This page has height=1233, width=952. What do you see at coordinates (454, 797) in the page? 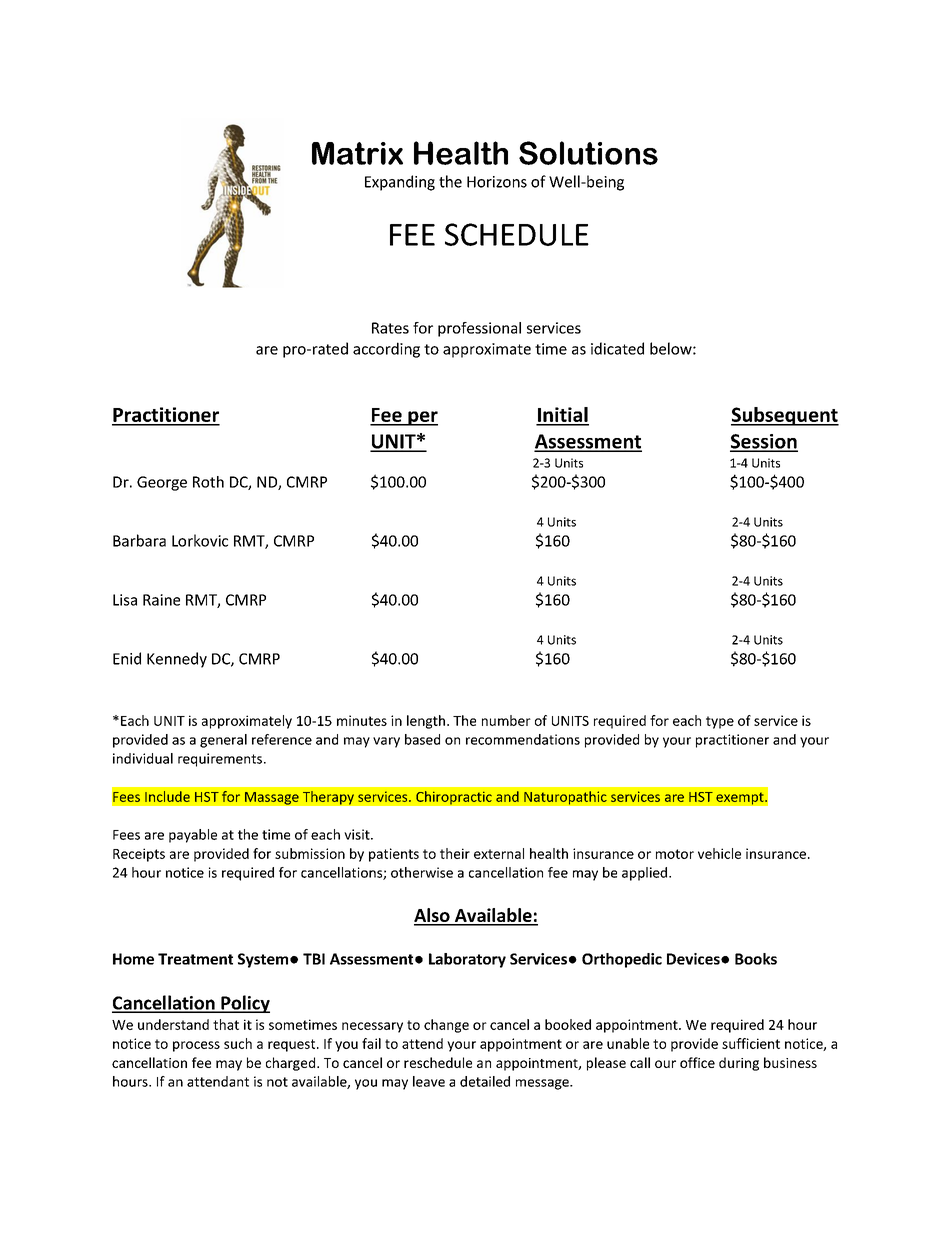
I see `Chiropractic` at bounding box center [454, 797].
